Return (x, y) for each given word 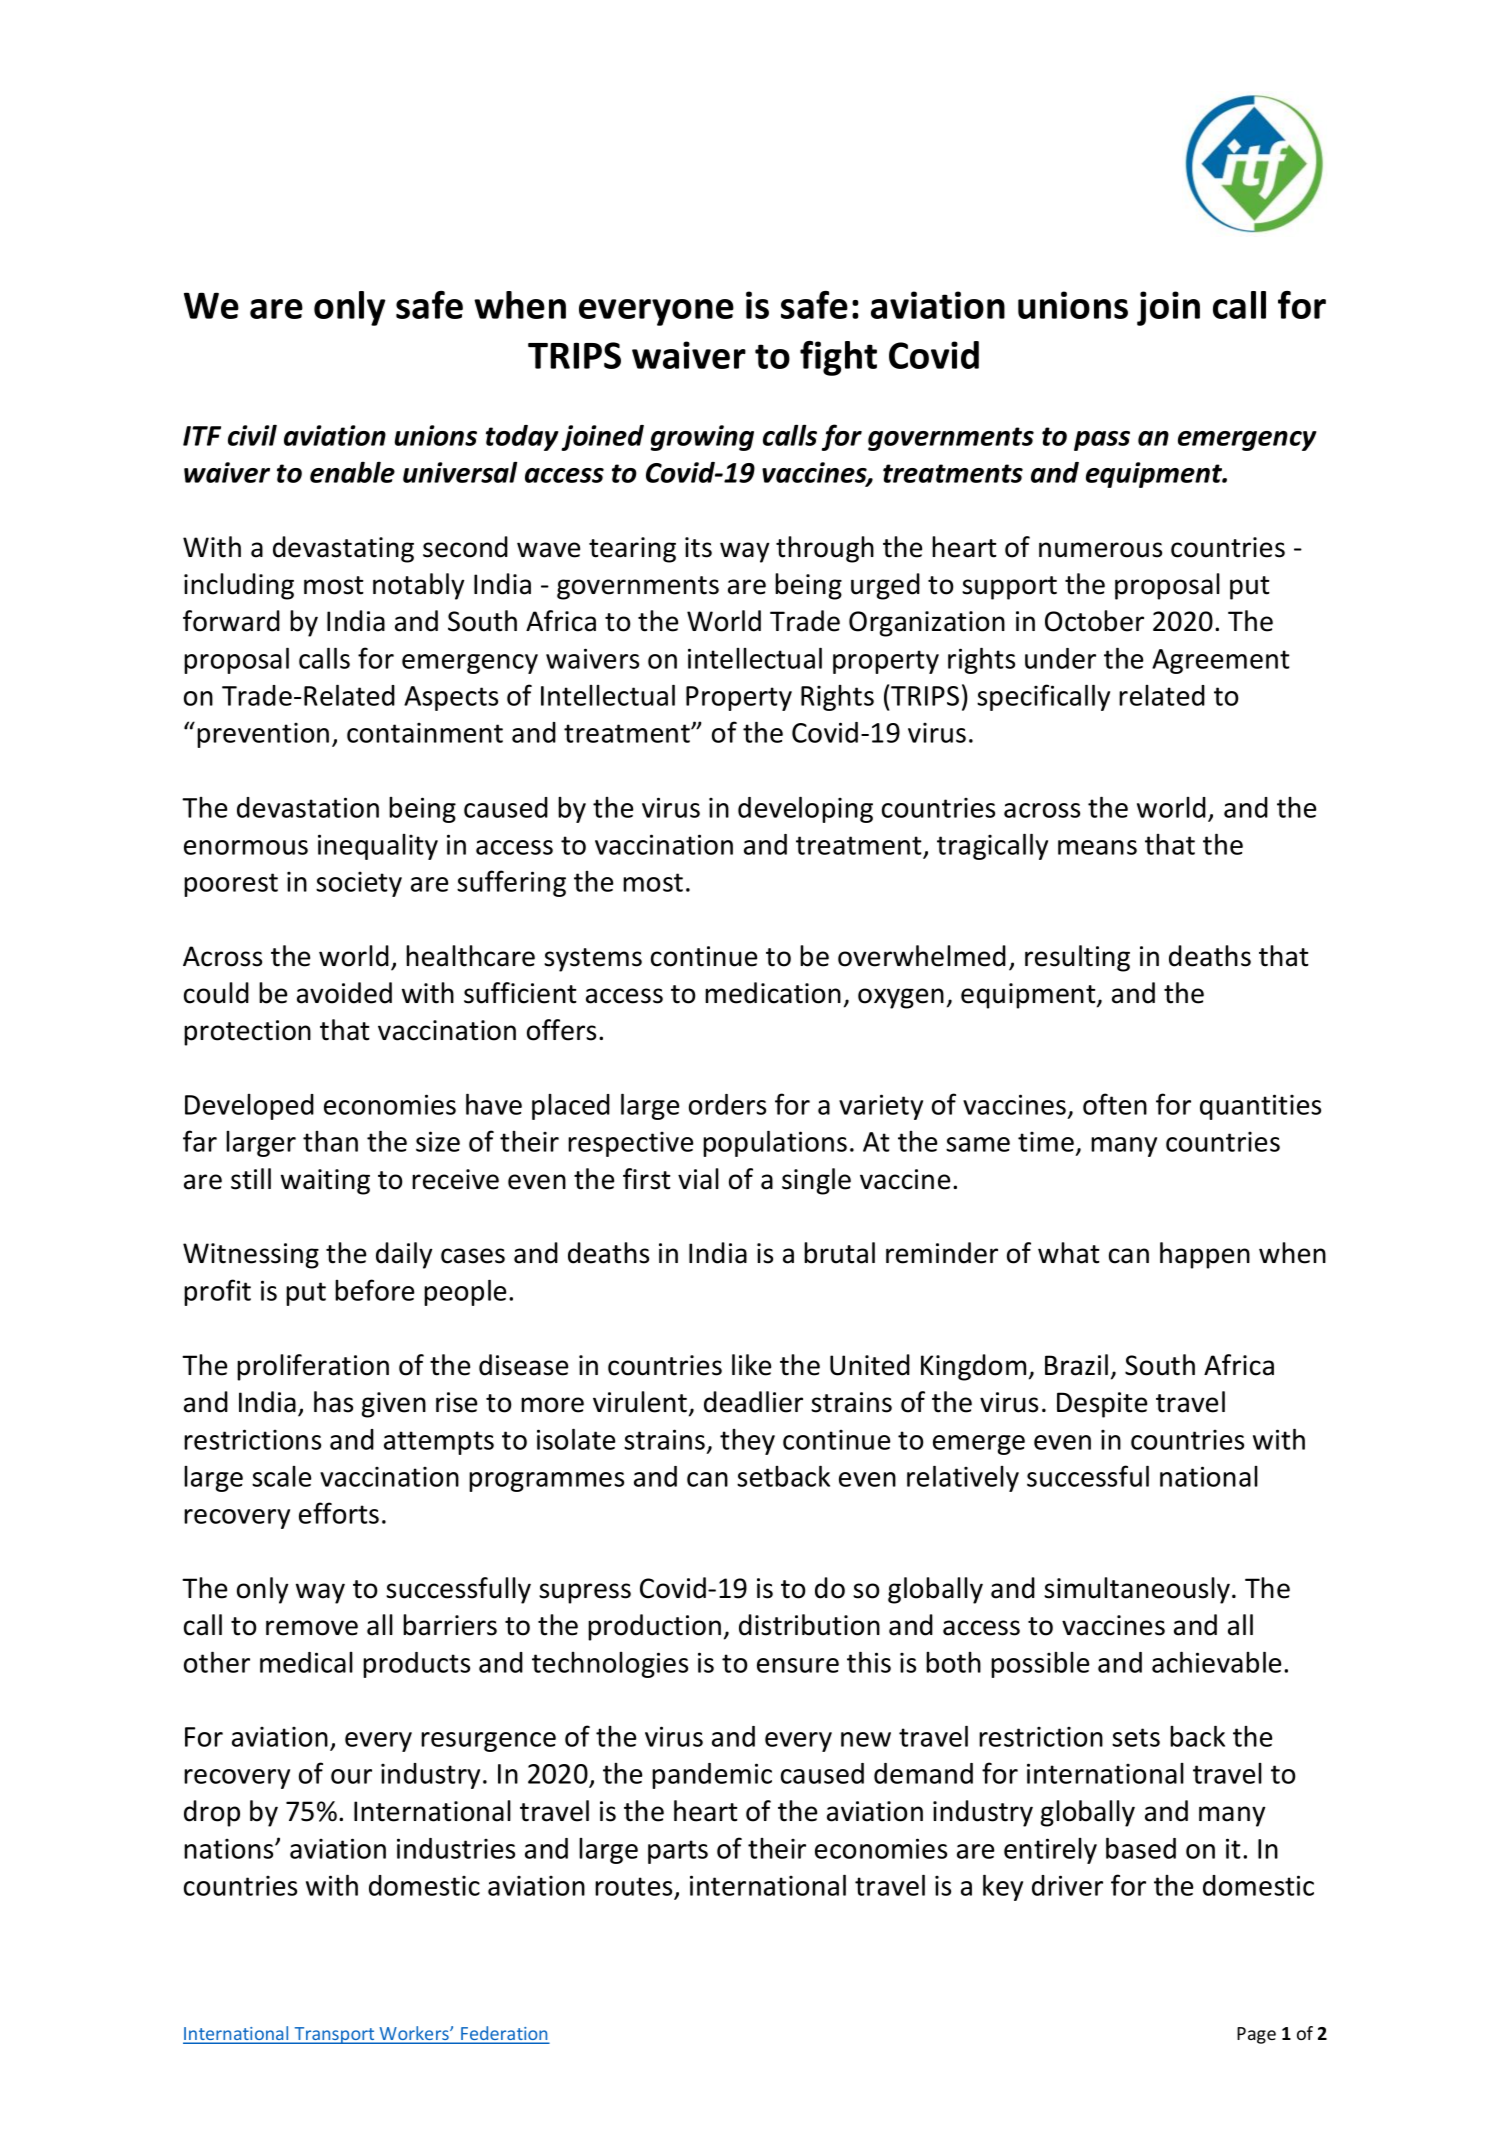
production (654, 1627)
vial (698, 1179)
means (1097, 847)
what (1069, 1253)
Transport (334, 2035)
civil (252, 435)
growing (702, 438)
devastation (308, 807)
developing (805, 809)
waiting (325, 1182)
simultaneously (1138, 1590)
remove (312, 1628)
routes (633, 1886)
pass (1102, 441)
